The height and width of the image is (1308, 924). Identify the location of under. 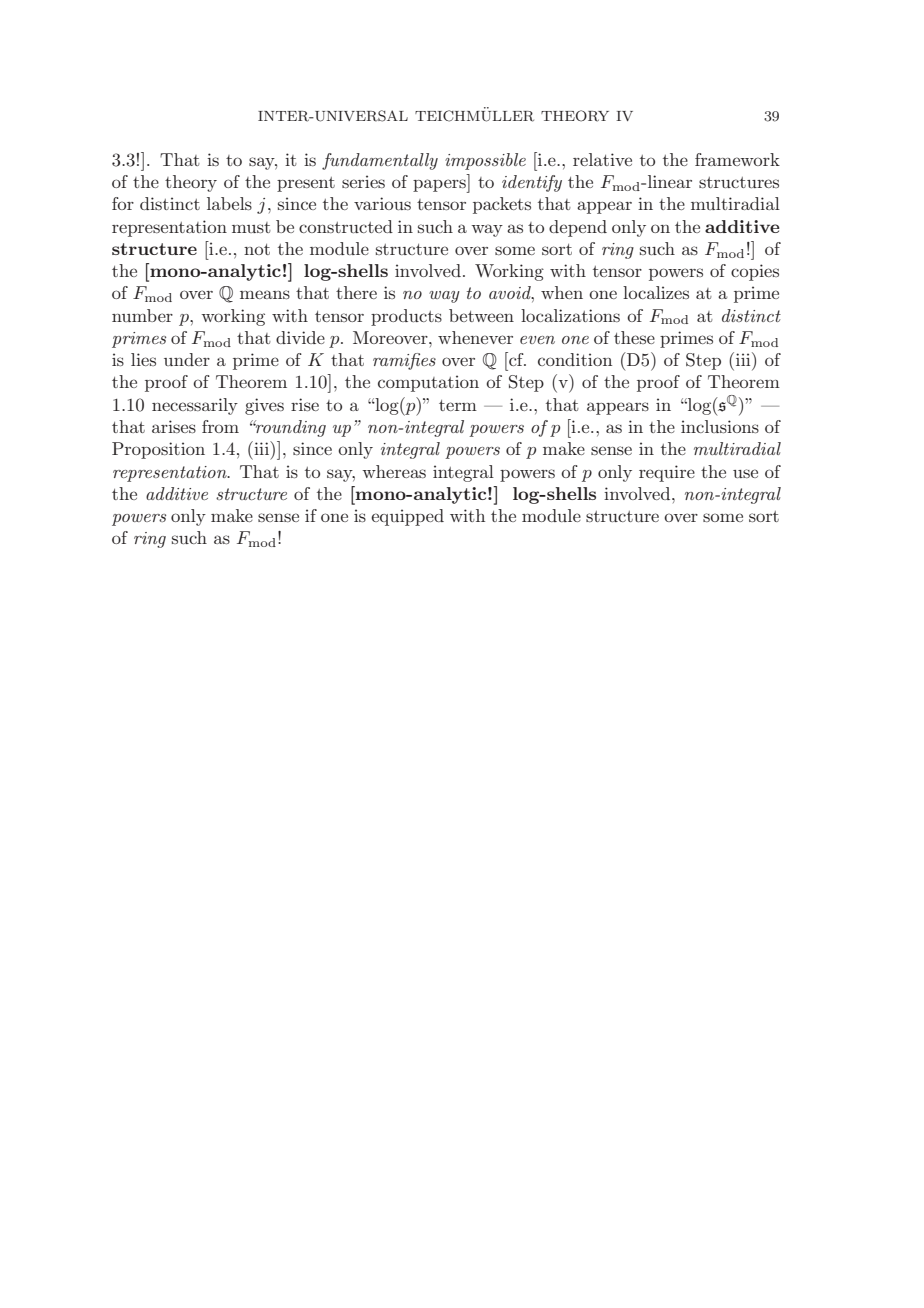
(187, 359).
